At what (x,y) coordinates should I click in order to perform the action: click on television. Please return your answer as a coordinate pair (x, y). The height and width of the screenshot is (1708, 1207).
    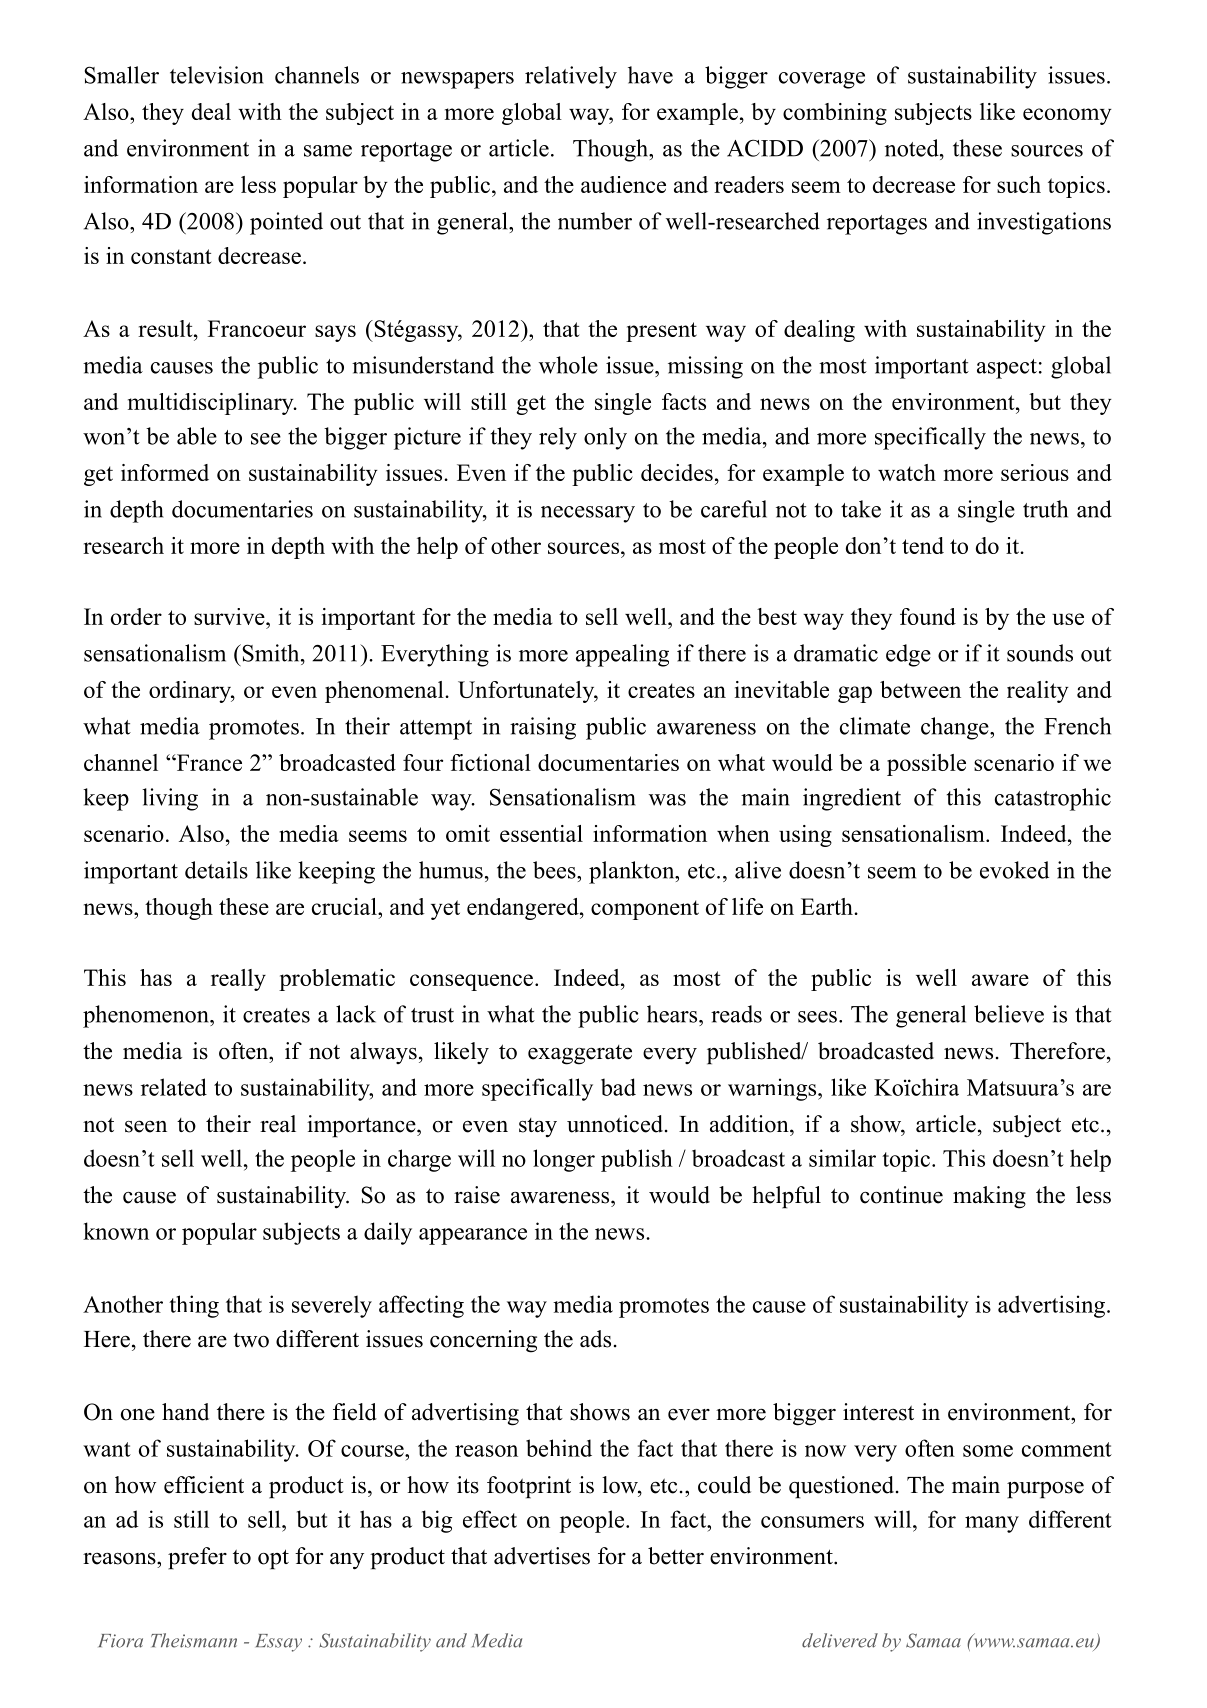
    Looking at the image, I should click on (217, 75).
